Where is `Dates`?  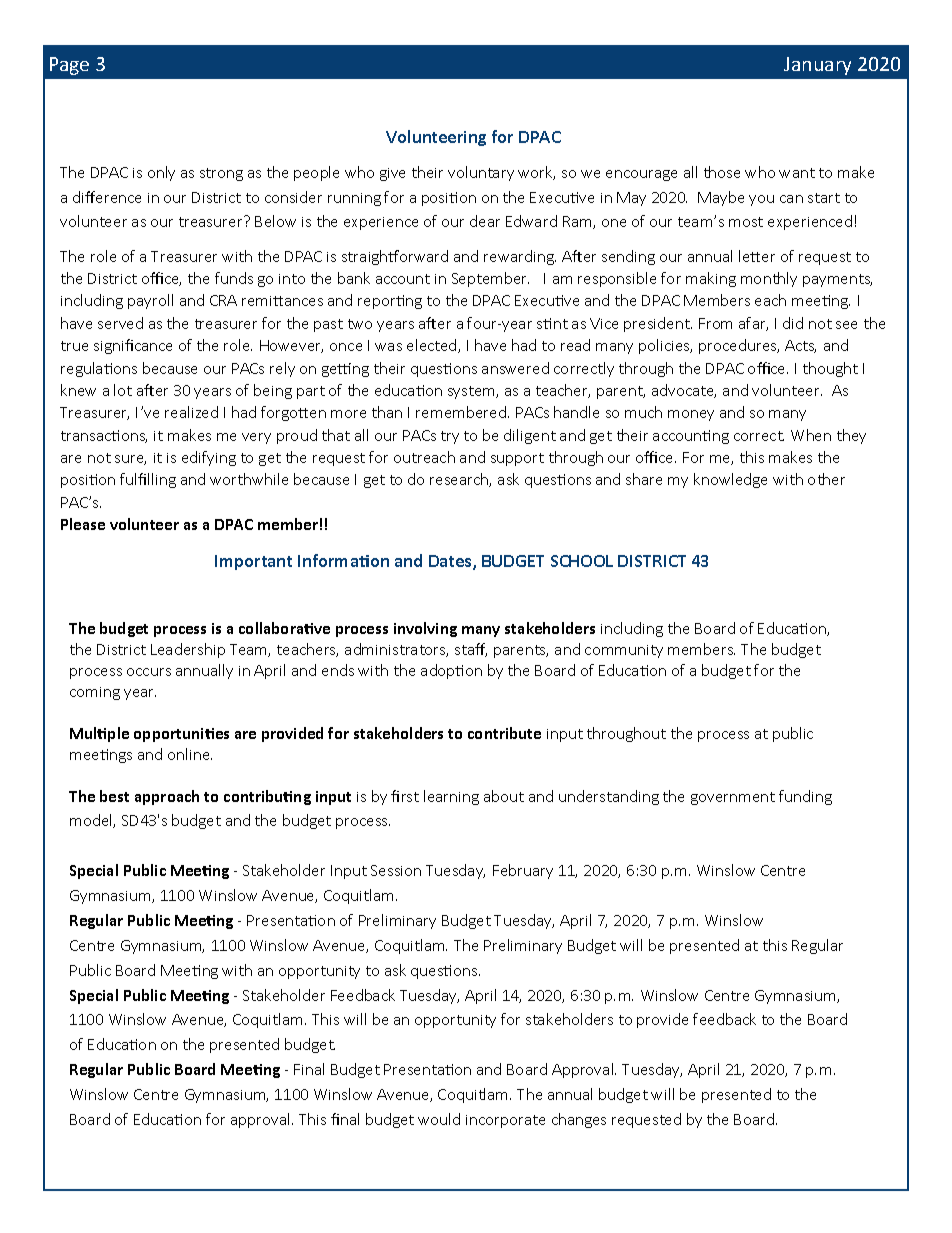 Dates is located at coordinates (451, 562).
